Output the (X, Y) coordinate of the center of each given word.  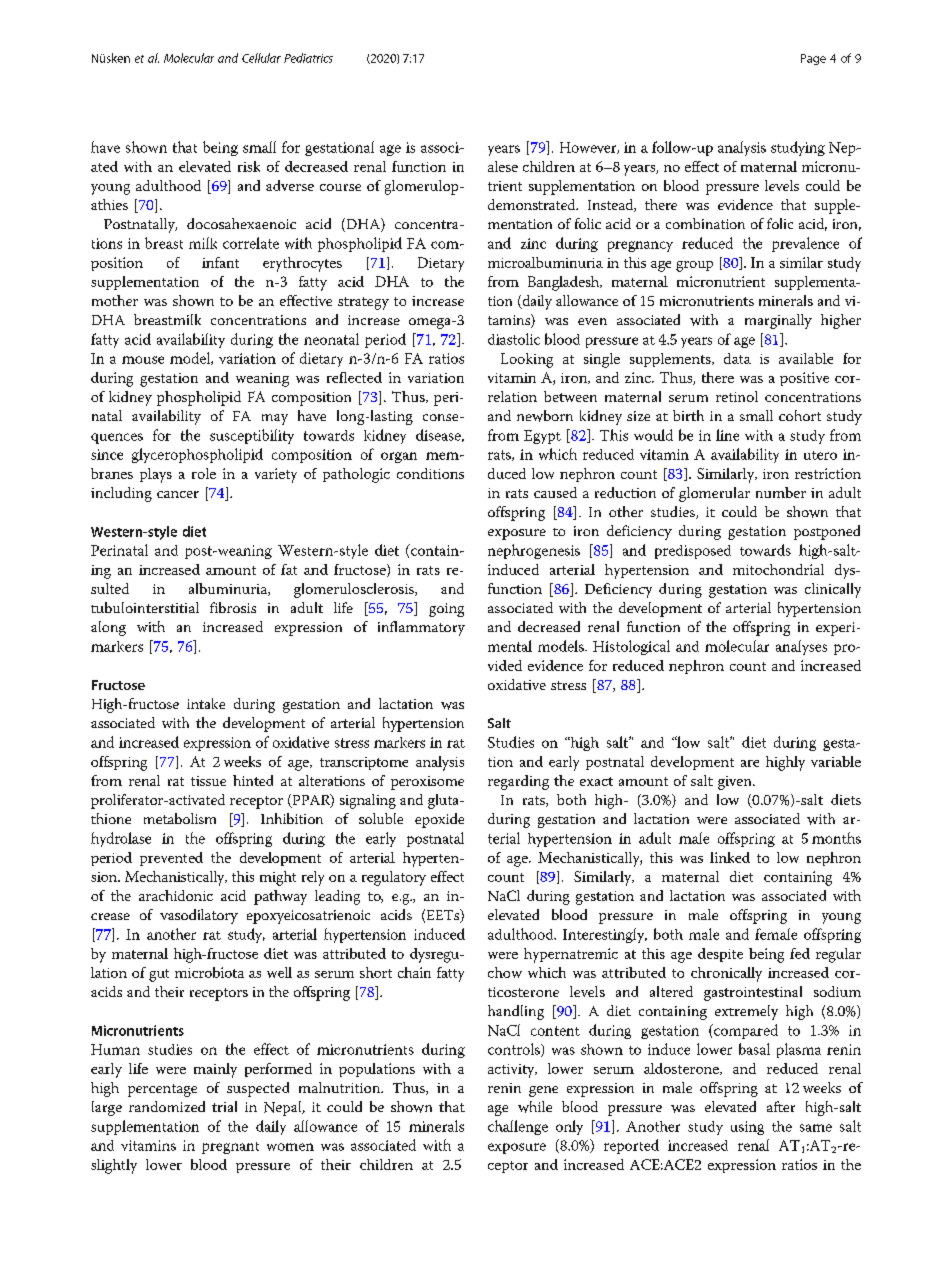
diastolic (514, 339)
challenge (518, 1127)
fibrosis (233, 607)
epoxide (439, 820)
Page (813, 59)
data (737, 358)
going (446, 610)
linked (730, 857)
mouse (143, 360)
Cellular (261, 58)
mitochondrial (778, 569)
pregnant (230, 1148)
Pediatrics (308, 58)
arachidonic (176, 895)
